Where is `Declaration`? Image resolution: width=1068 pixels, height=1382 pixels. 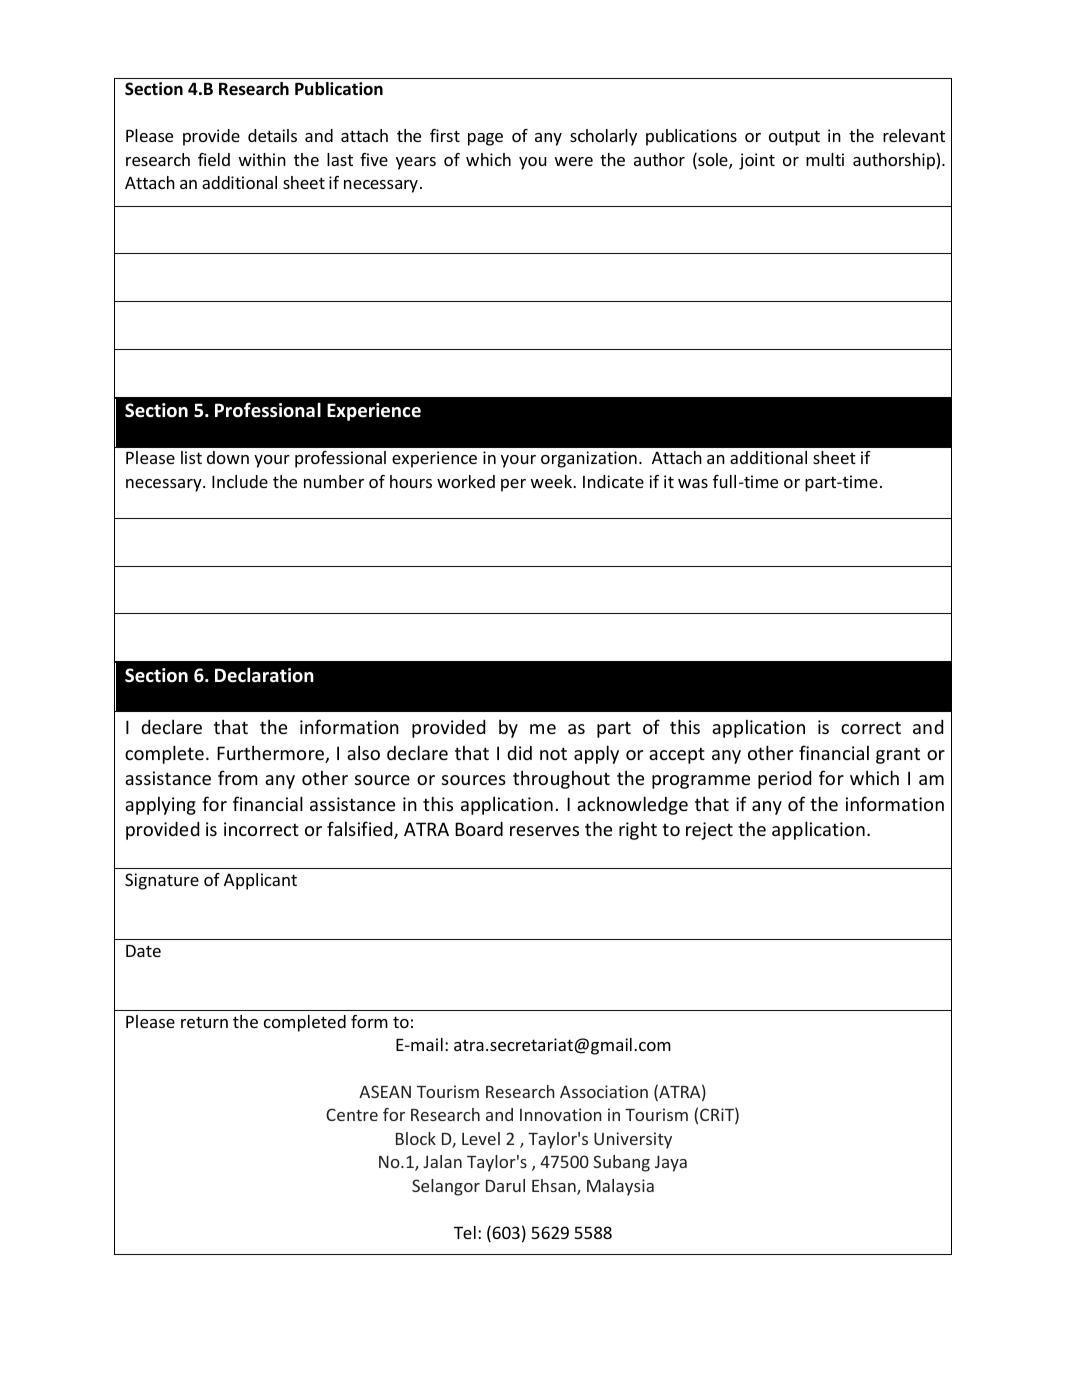 Declaration is located at coordinates (264, 675).
